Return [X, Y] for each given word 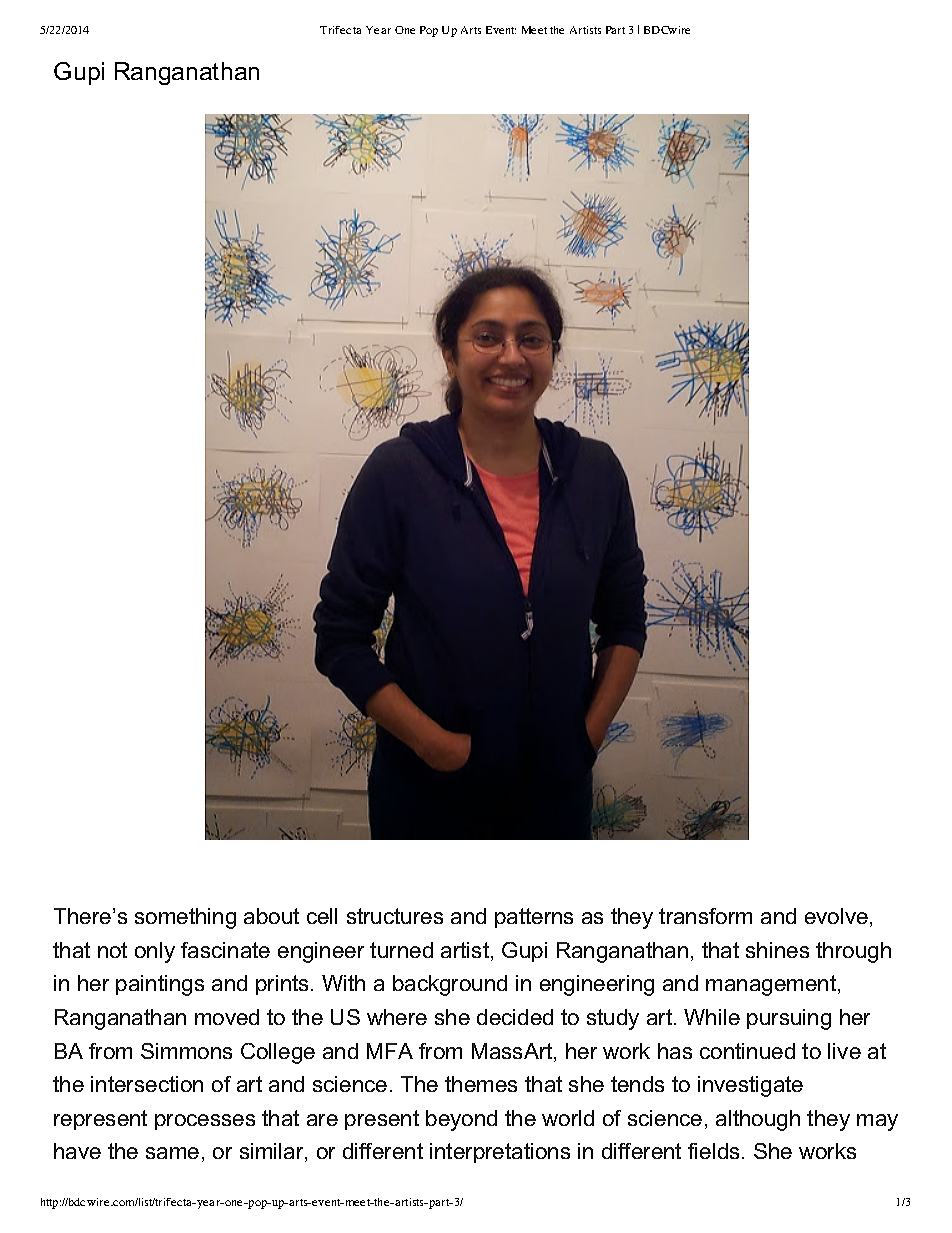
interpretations [500, 1153]
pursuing [789, 1019]
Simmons [186, 1051]
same [172, 1153]
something [185, 918]
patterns [534, 918]
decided [515, 1017]
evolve [836, 916]
